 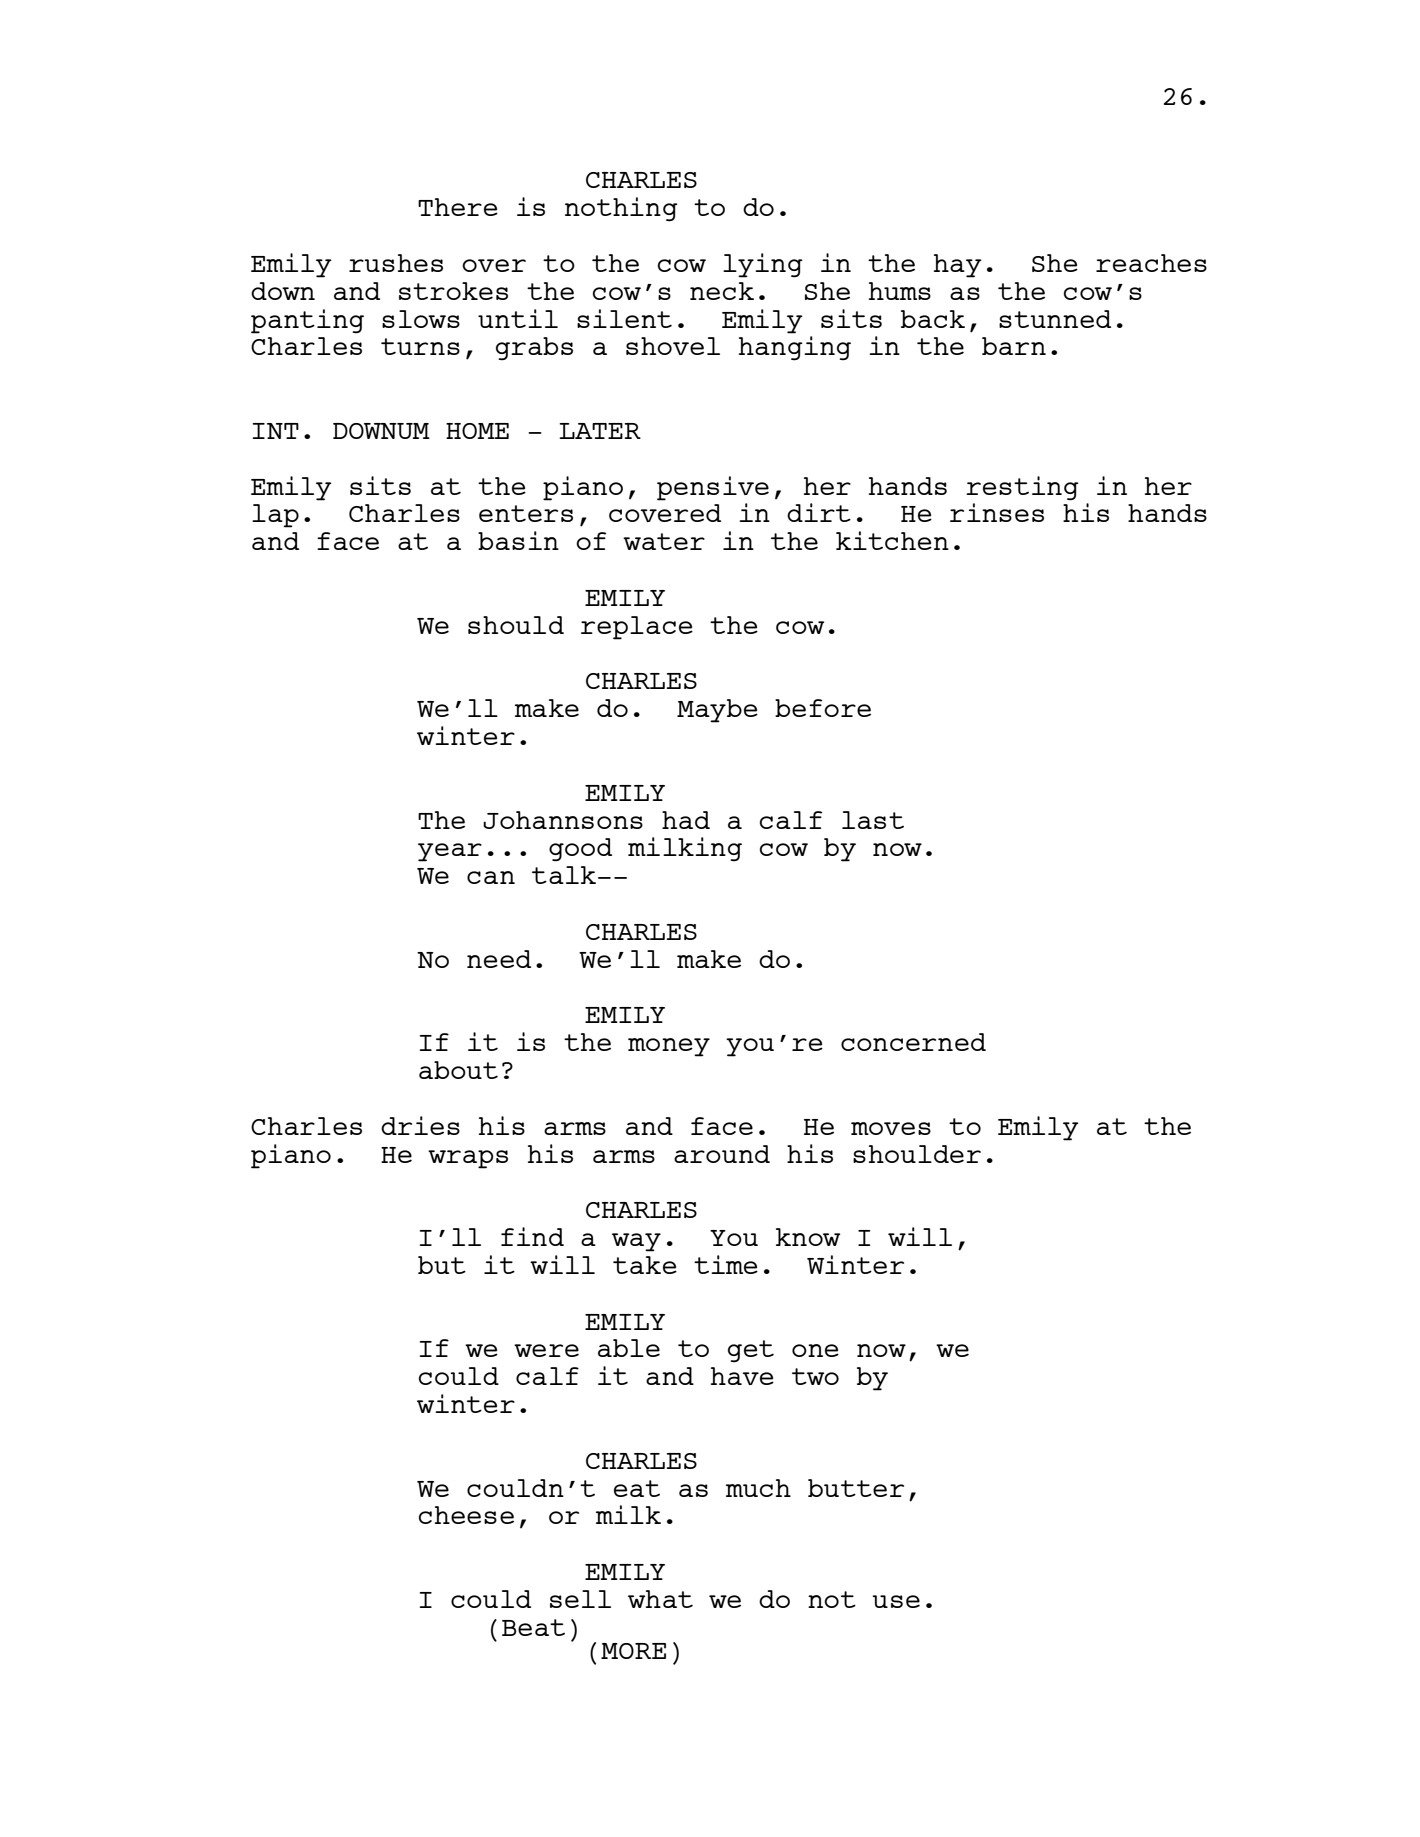 What do you see at coordinates (686, 820) in the screenshot?
I see `had` at bounding box center [686, 820].
